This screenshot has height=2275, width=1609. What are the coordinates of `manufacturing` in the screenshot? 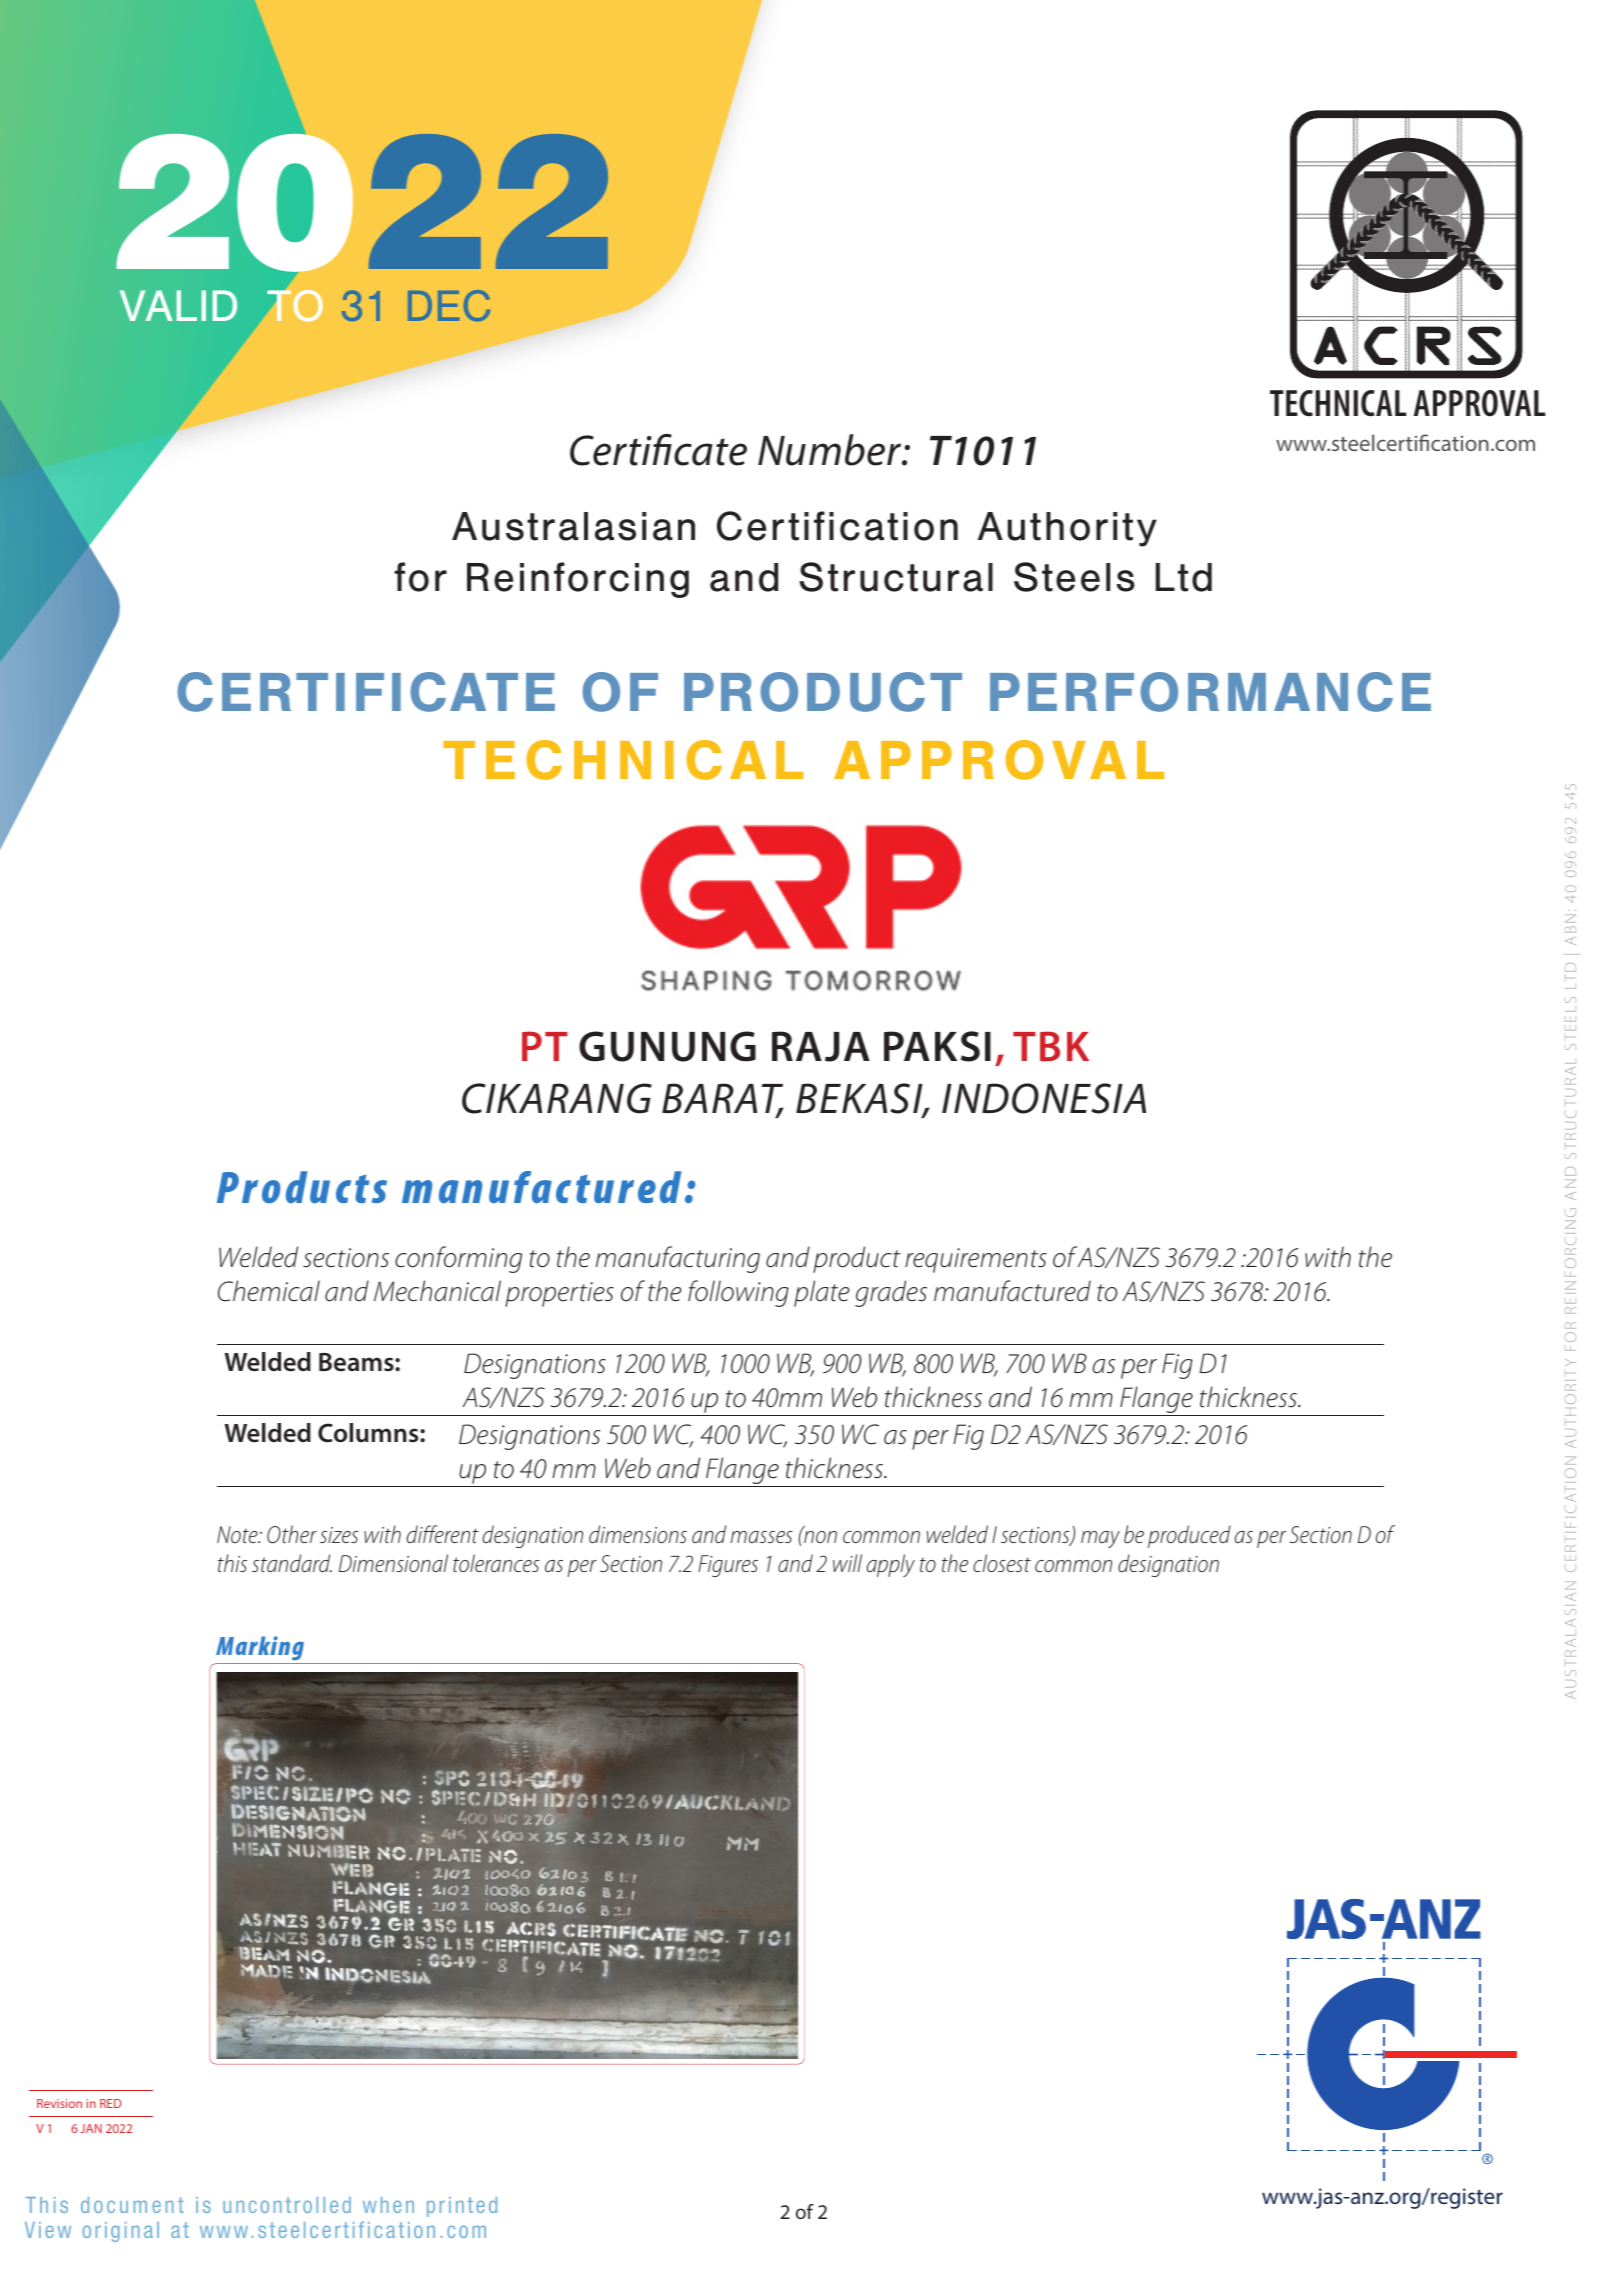 It's located at (678, 1259).
